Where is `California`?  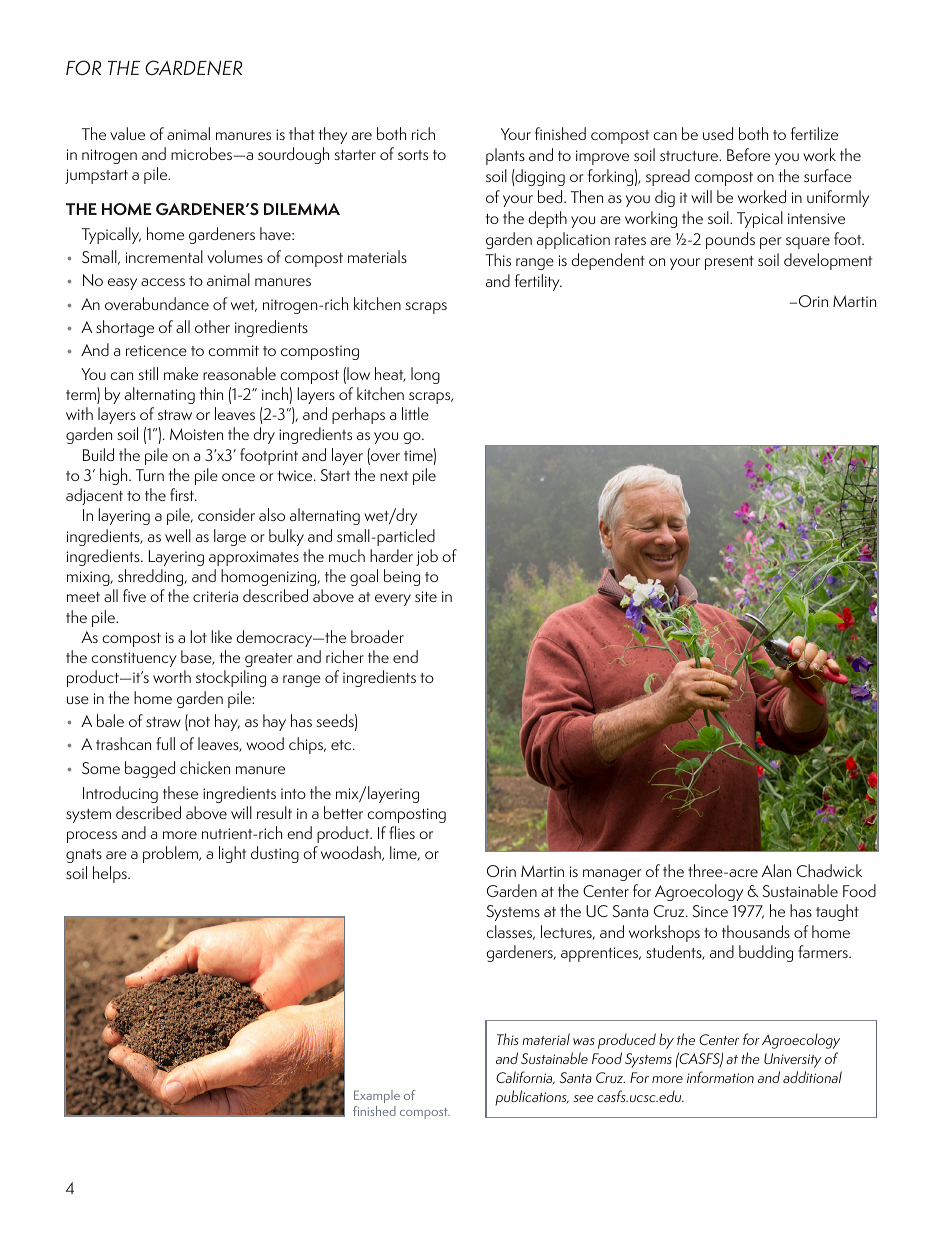 California is located at coordinates (525, 1078).
